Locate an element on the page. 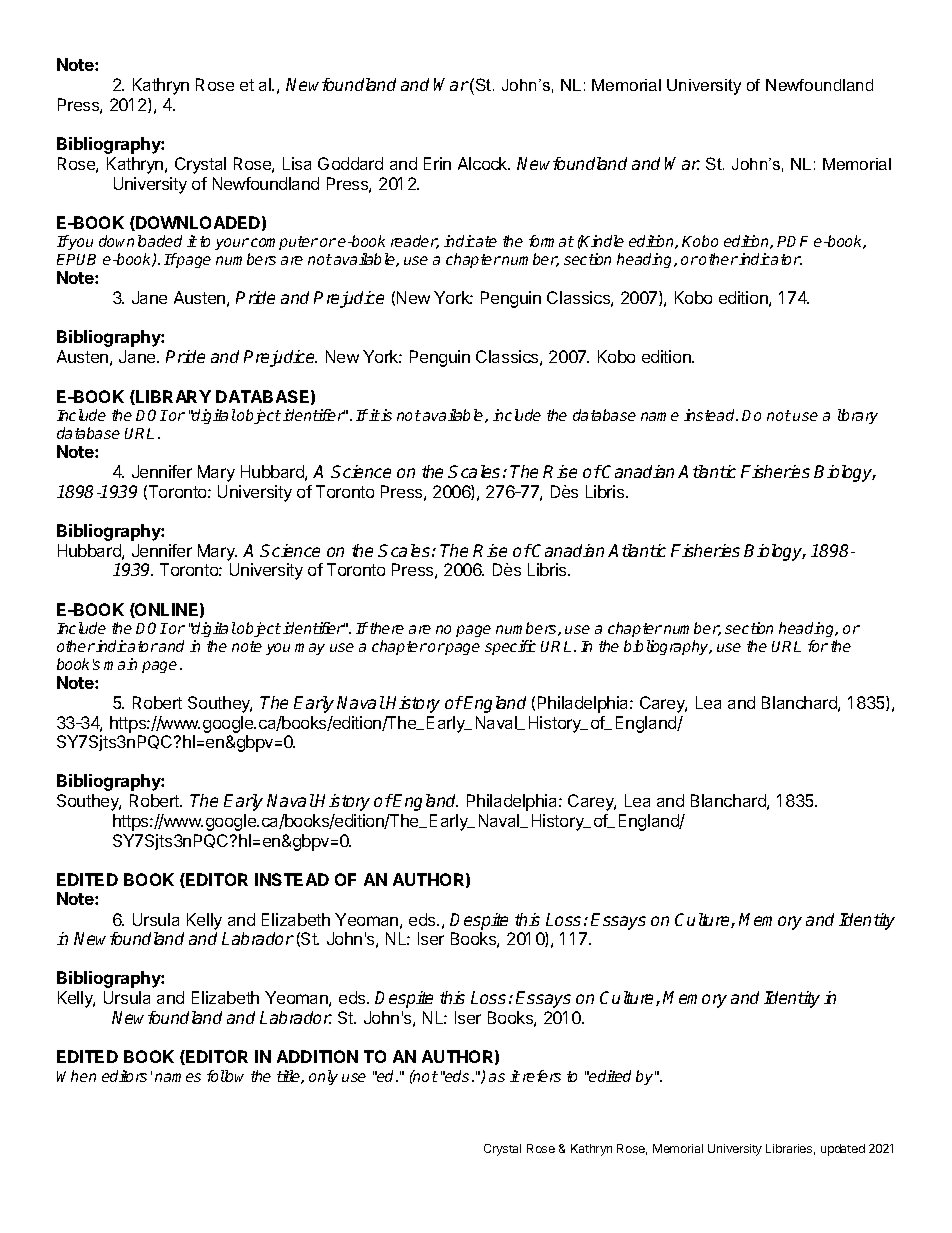  your is located at coordinates (232, 244).
